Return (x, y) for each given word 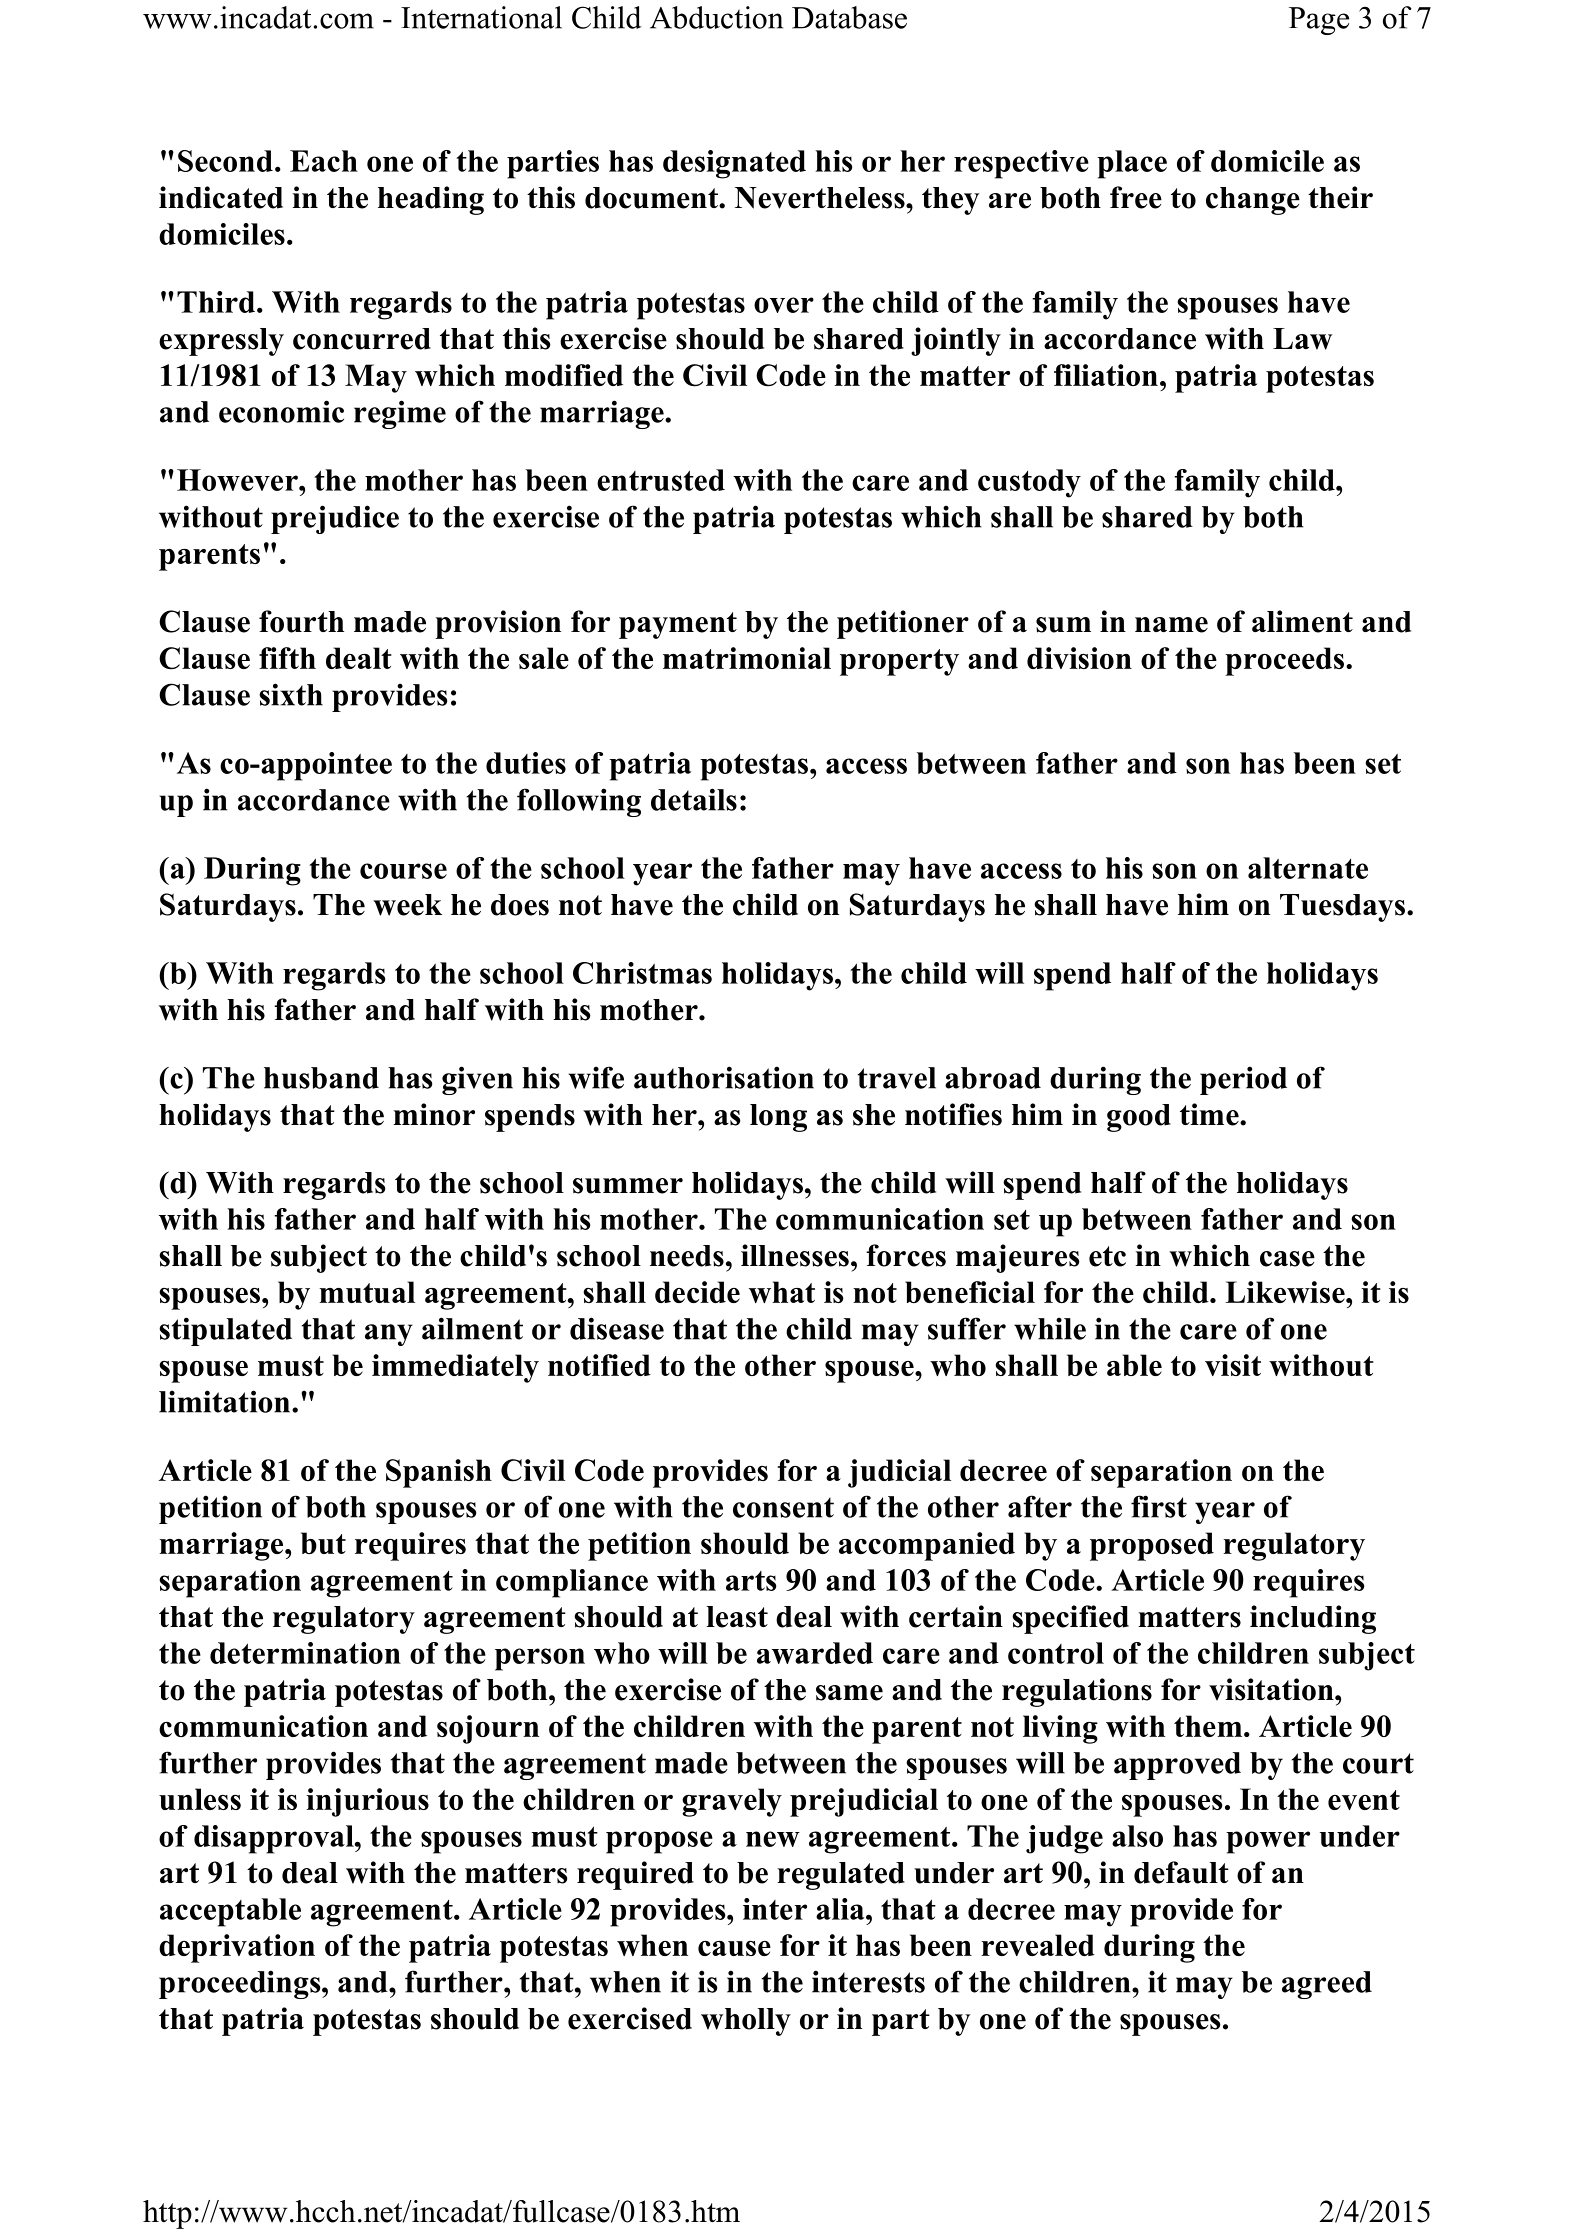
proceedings (241, 1984)
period (1243, 1080)
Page (1319, 21)
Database (849, 17)
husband (321, 1078)
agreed (1327, 1985)
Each (324, 161)
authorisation (724, 1077)
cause (734, 1948)
